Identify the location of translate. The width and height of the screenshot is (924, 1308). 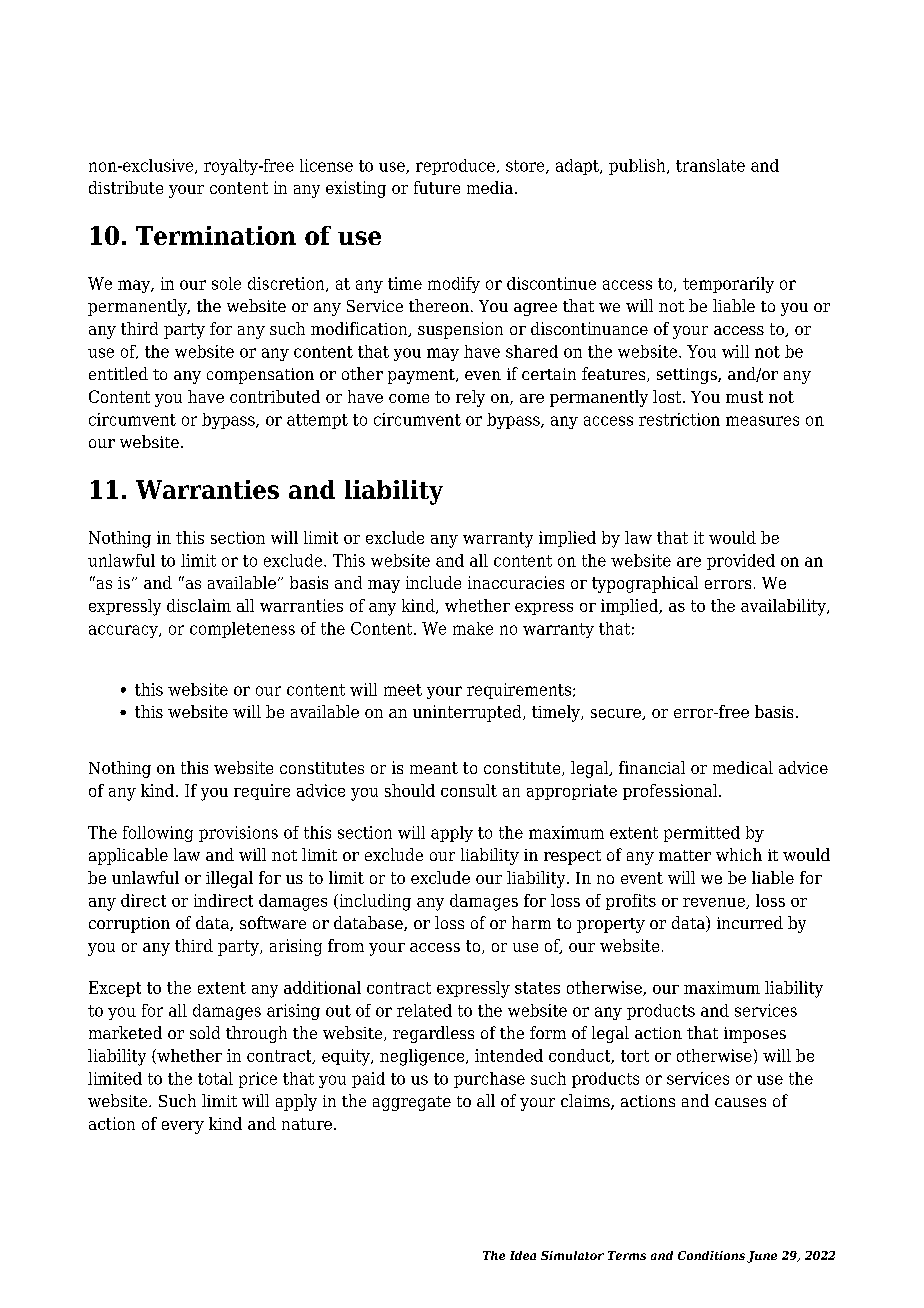
(710, 165).
